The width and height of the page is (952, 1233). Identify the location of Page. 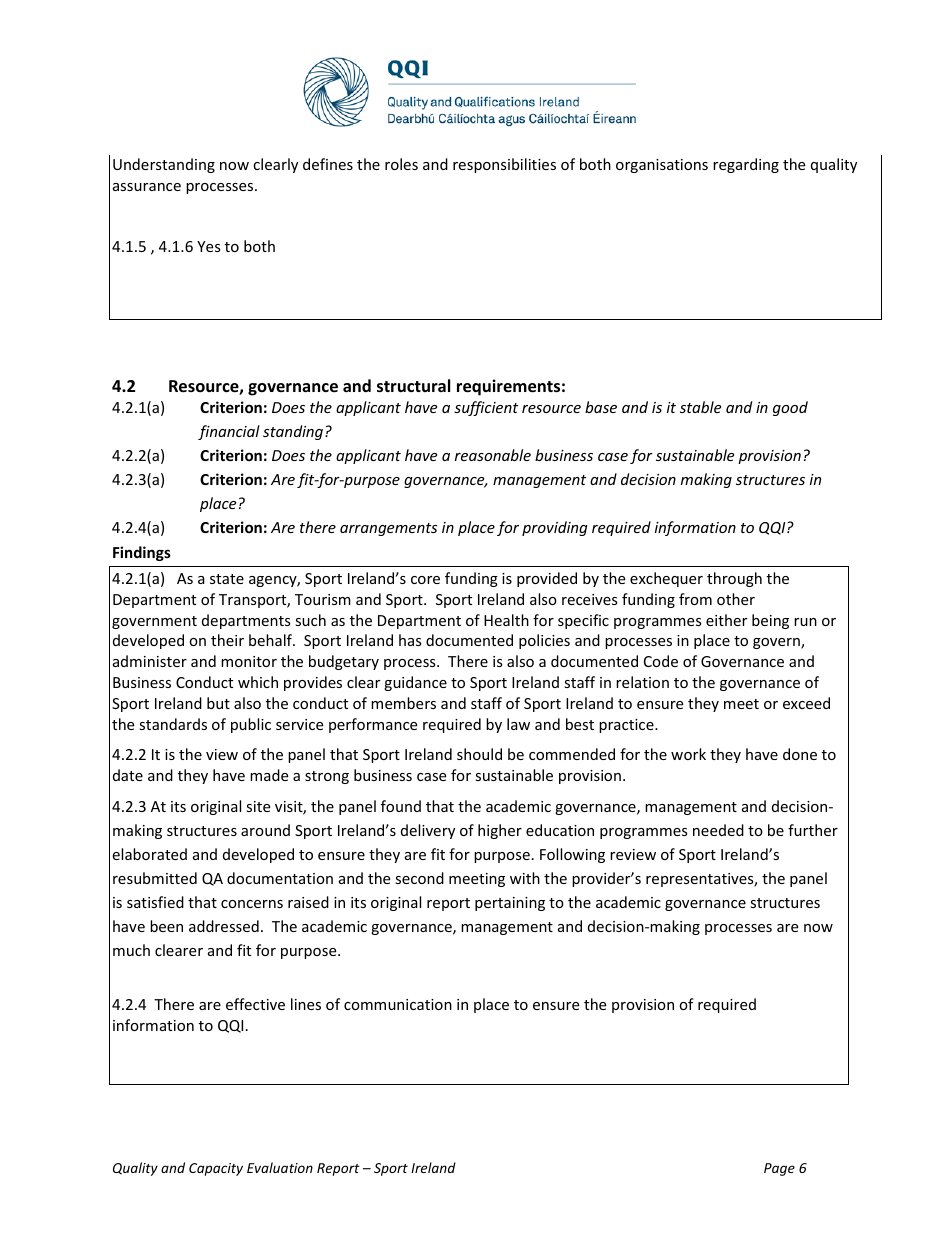
(779, 1169).
